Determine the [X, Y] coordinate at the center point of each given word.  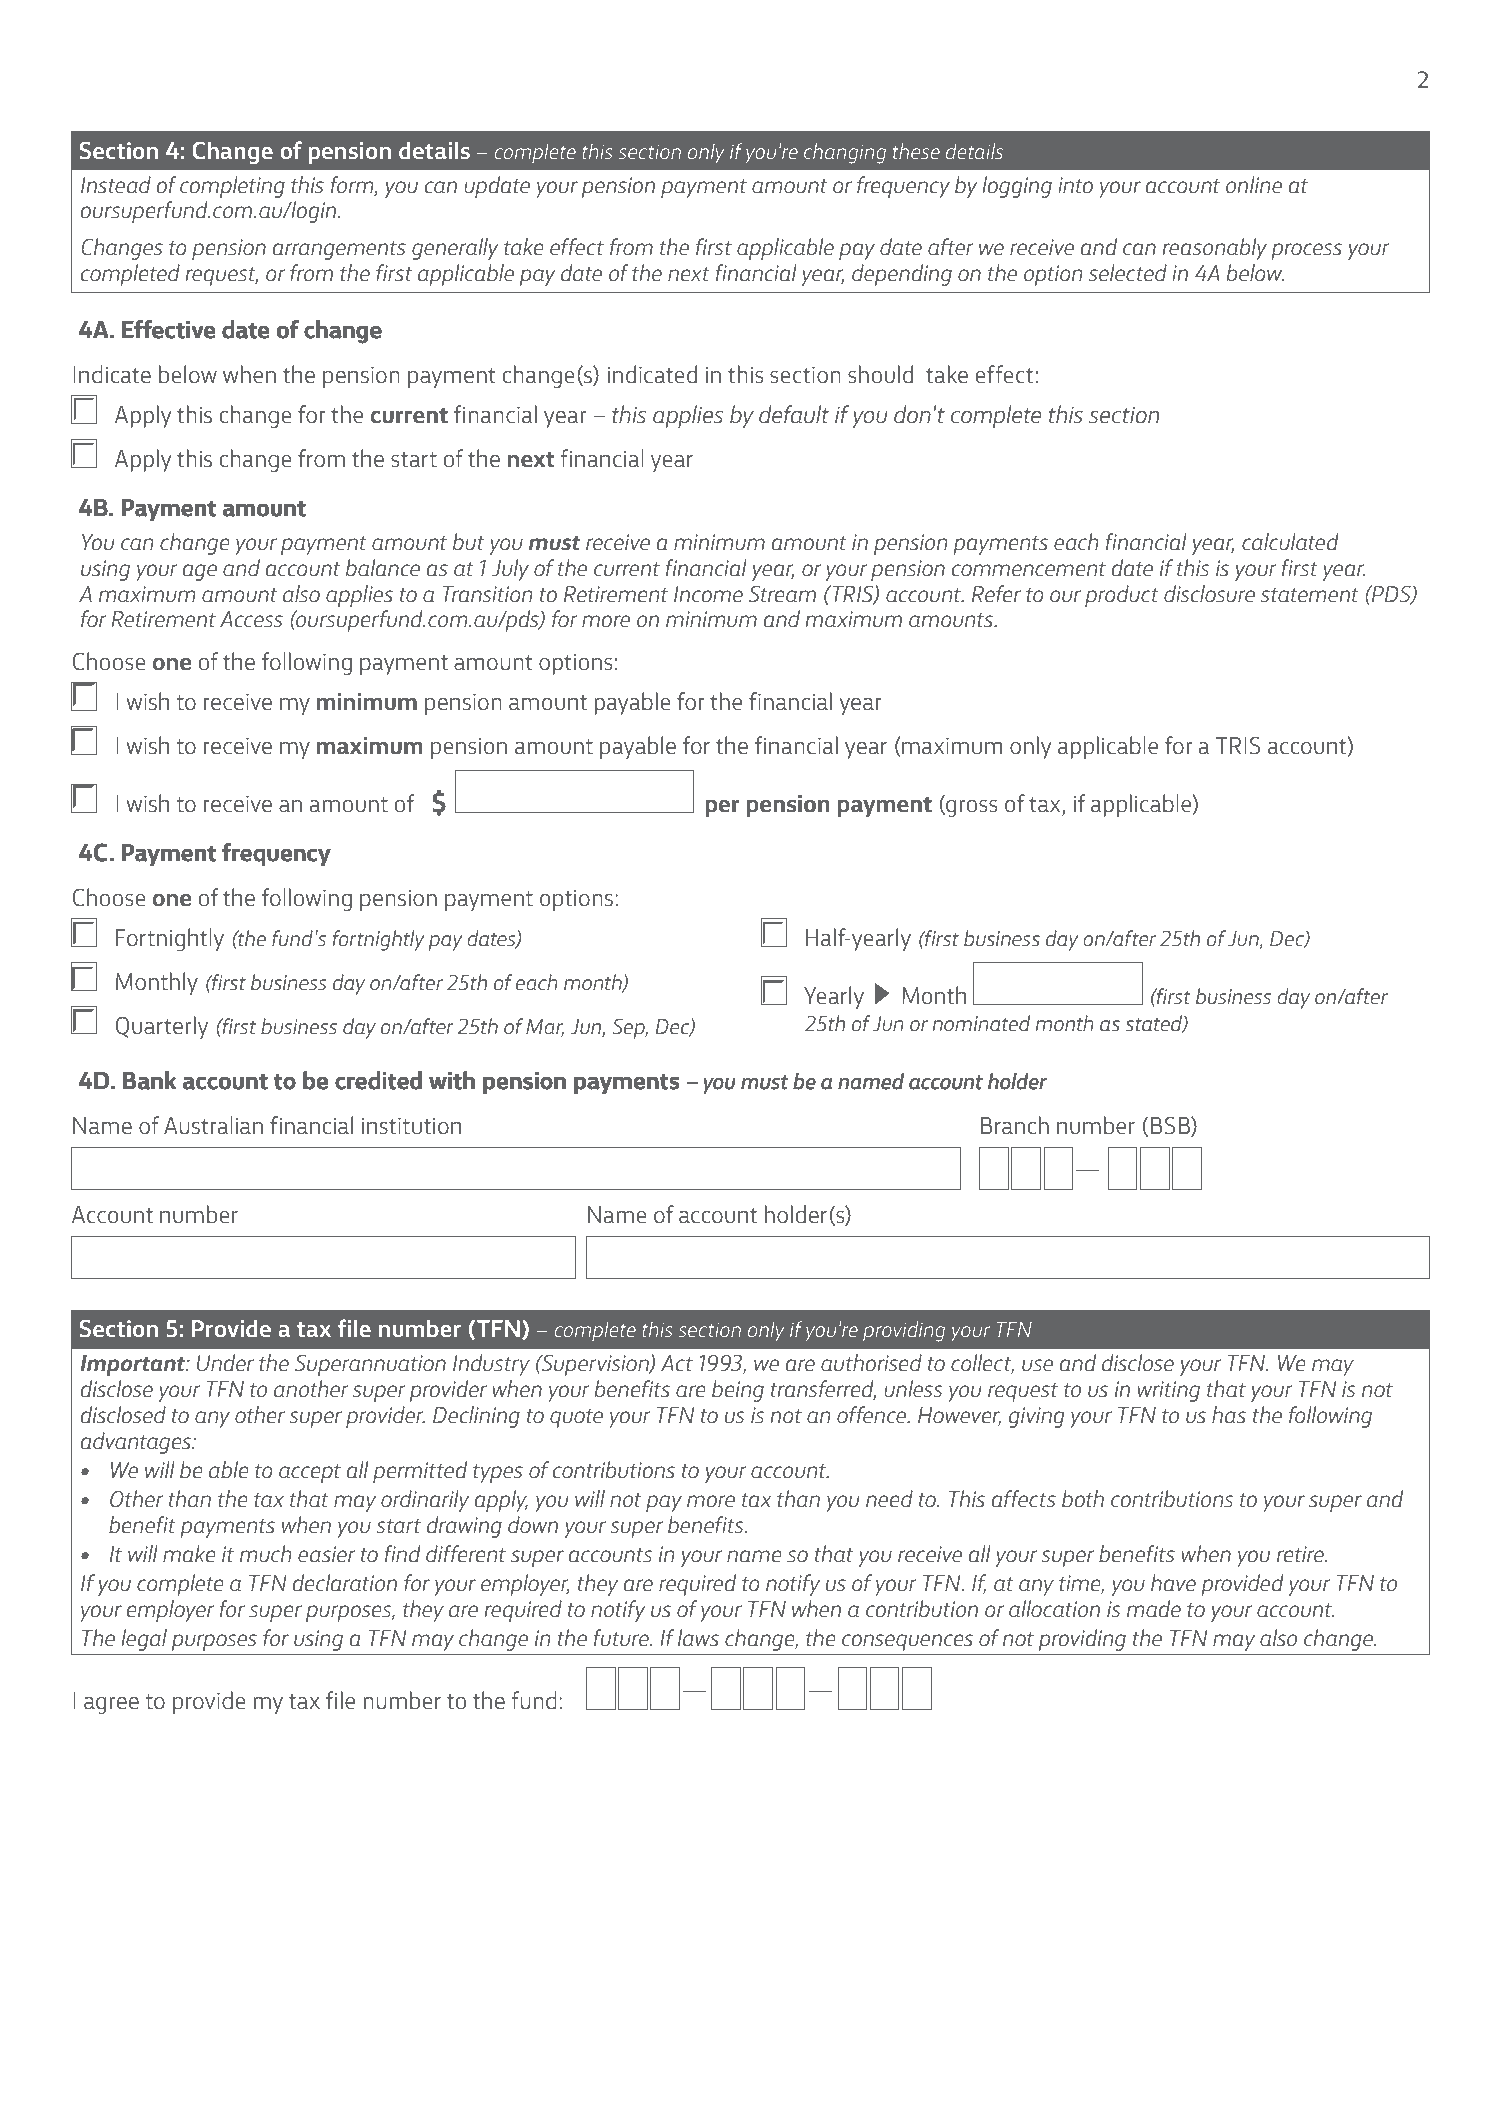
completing [232, 187]
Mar [545, 1028]
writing [1168, 1391]
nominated [981, 1023]
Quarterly [162, 1027]
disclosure [1209, 594]
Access [251, 619]
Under [225, 1363]
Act [677, 1363]
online [1254, 184]
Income [708, 594]
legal [144, 1640]
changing [845, 153]
